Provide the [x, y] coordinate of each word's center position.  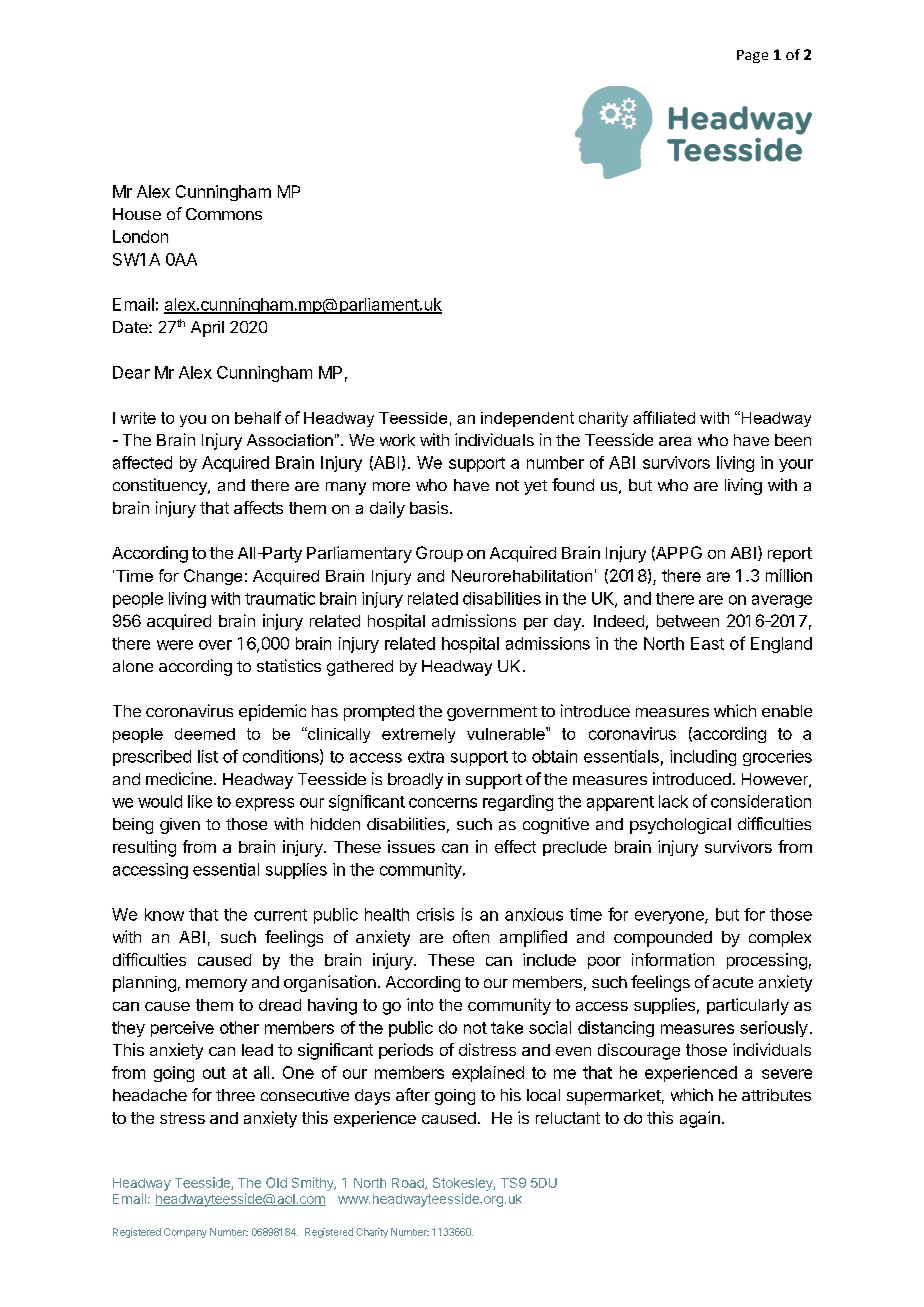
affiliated [664, 417]
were [175, 645]
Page [752, 56]
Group [439, 554]
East [707, 643]
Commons [224, 214]
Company [185, 1233]
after [413, 1094]
